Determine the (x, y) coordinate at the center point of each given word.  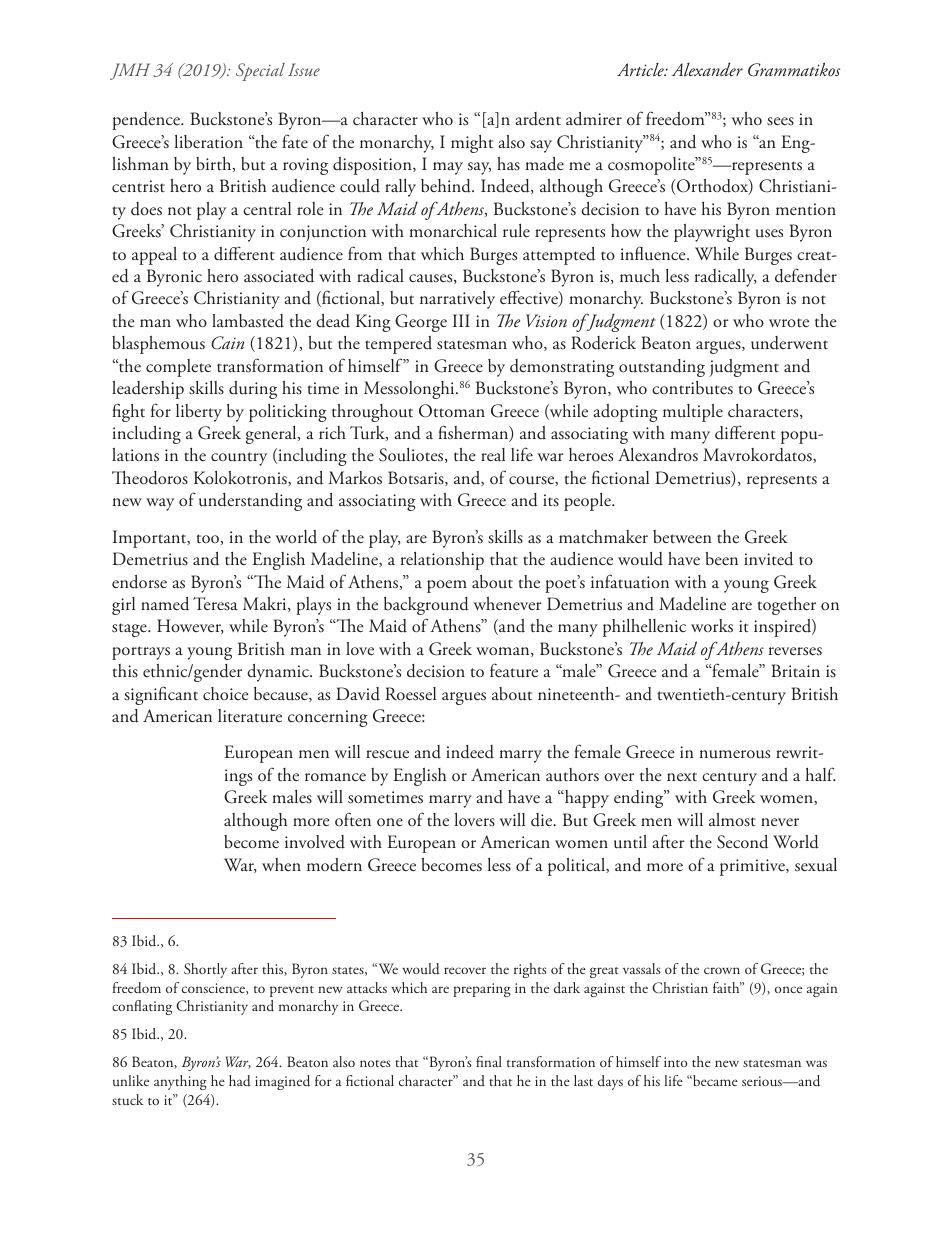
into (675, 1062)
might (472, 144)
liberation (209, 142)
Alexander (707, 69)
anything (180, 1082)
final (489, 1061)
